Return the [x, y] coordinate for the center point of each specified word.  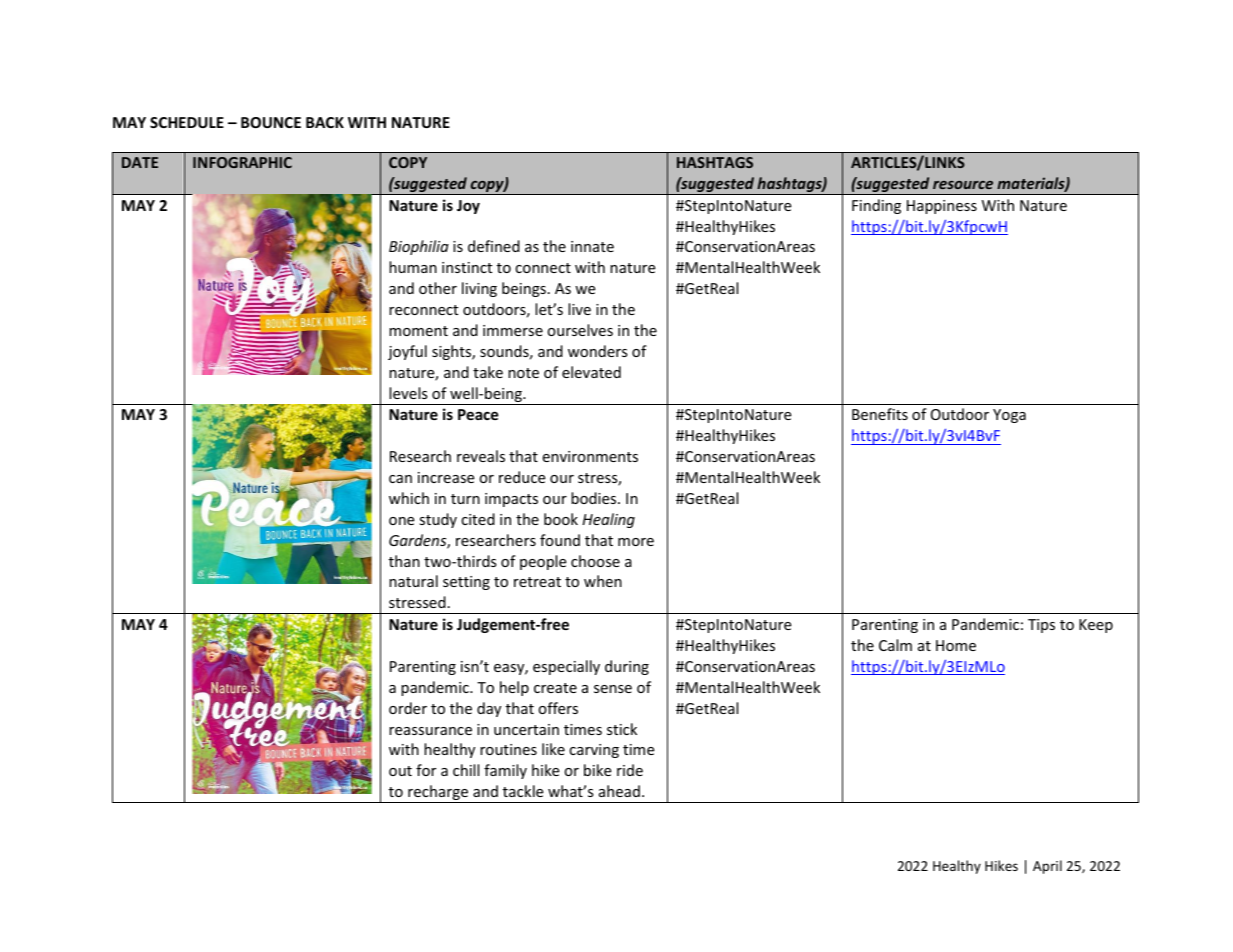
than [404, 561]
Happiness [942, 207]
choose [595, 561]
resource [963, 185]
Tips [1041, 626]
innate [592, 246]
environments [590, 456]
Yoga [1009, 416]
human [413, 267]
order [408, 708]
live [579, 309]
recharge [438, 794]
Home [956, 645]
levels [408, 393]
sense [613, 689]
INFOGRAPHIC [242, 162]
